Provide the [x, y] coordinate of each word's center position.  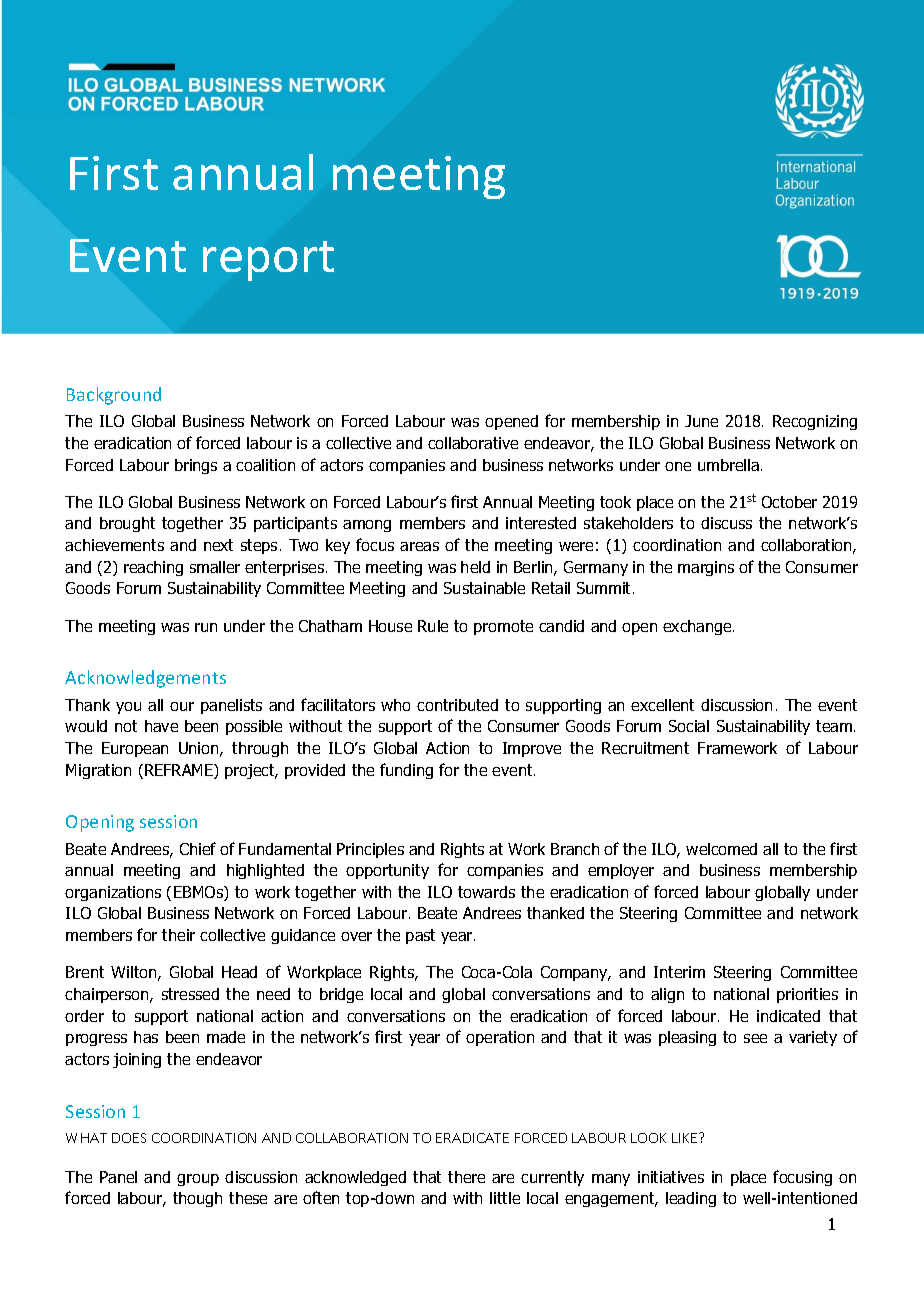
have [161, 726]
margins [706, 568]
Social [689, 726]
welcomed [721, 849]
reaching [153, 568]
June [701, 421]
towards [486, 892]
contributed [457, 705]
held [475, 567]
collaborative [473, 443]
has [146, 1037]
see [755, 1038]
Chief [198, 848]
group [198, 1180]
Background [114, 396]
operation [500, 1038]
